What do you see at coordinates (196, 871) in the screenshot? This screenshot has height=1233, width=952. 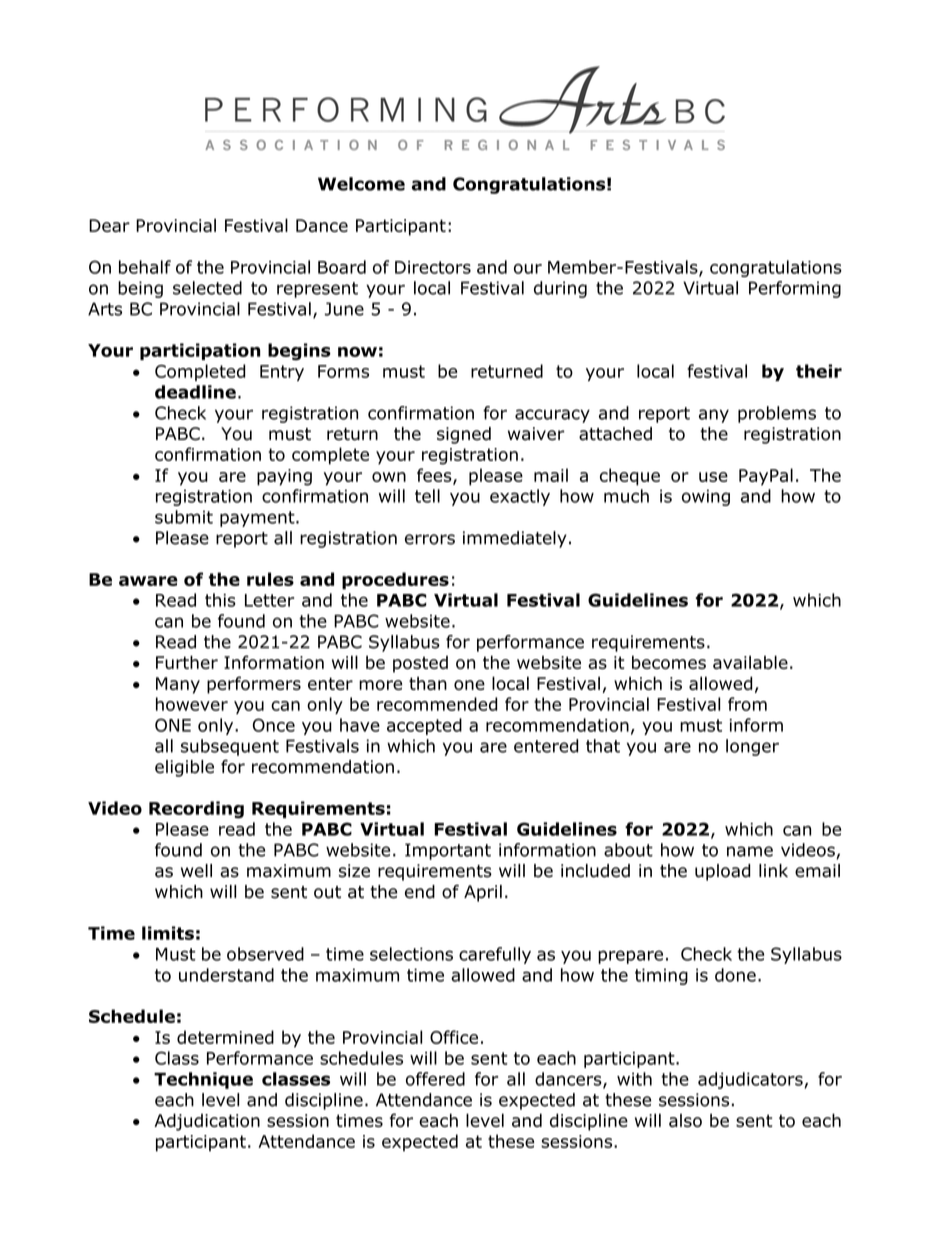 I see `well` at bounding box center [196, 871].
